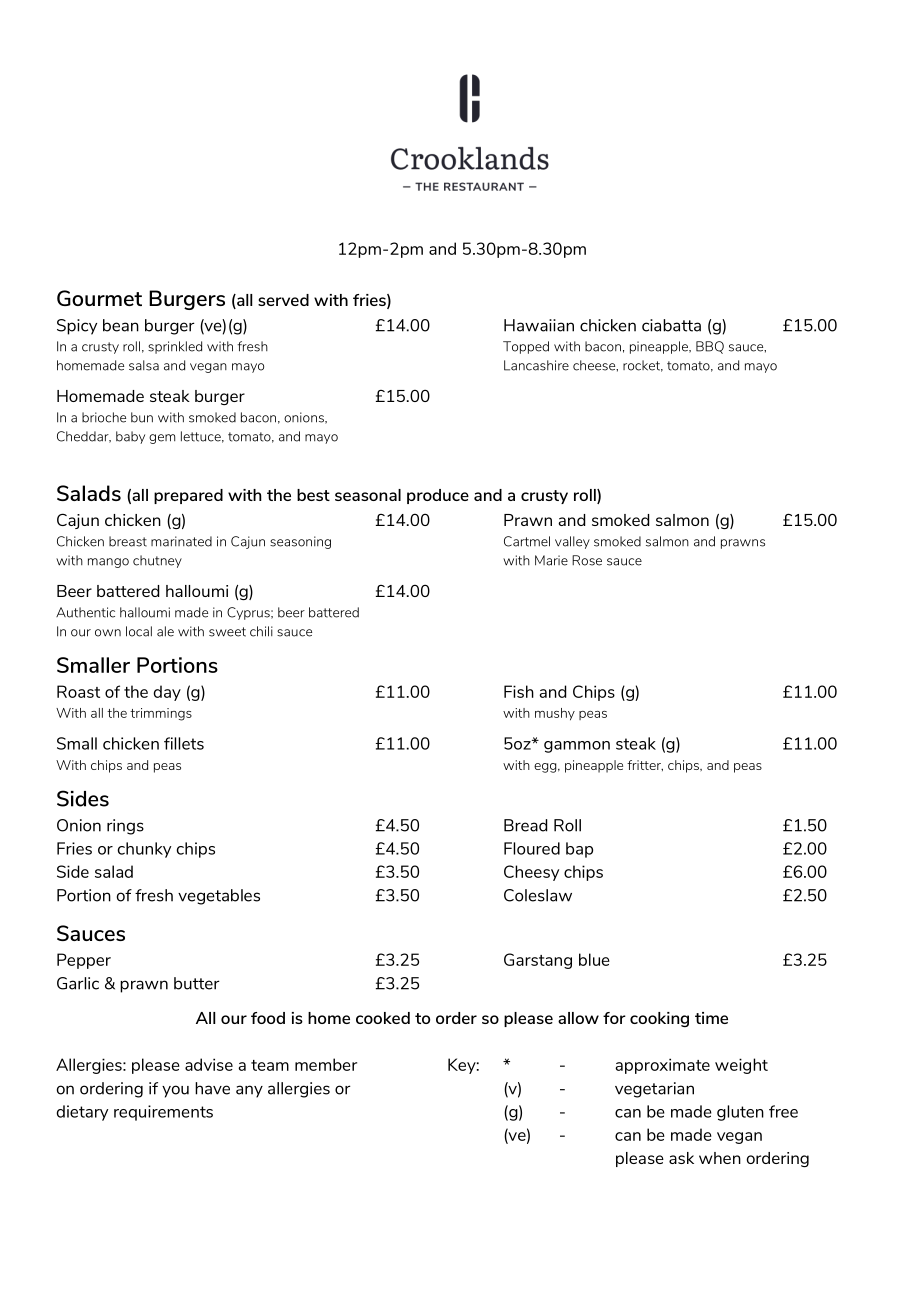 This page has height=1308, width=924. What do you see at coordinates (587, 560) in the page?
I see `Rose` at bounding box center [587, 560].
